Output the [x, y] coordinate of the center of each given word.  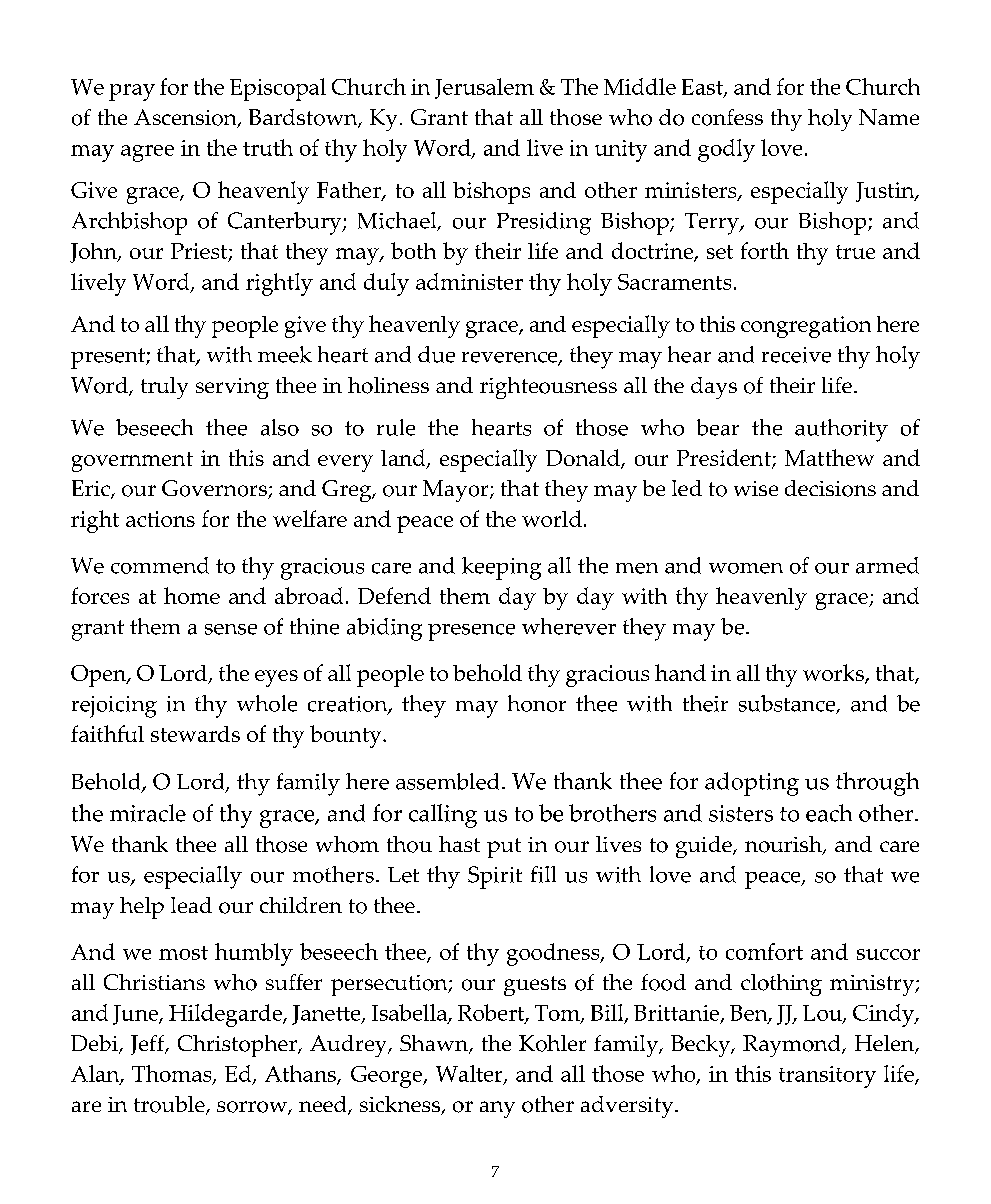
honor [537, 703]
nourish [784, 845]
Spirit [495, 877]
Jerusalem [484, 88]
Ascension [186, 118]
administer [469, 281]
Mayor [457, 491]
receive [796, 355]
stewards [195, 734]
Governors [215, 489]
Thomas [173, 1075]
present [109, 358]
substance [788, 704]
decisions [830, 488]
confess [727, 117]
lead [191, 905]
